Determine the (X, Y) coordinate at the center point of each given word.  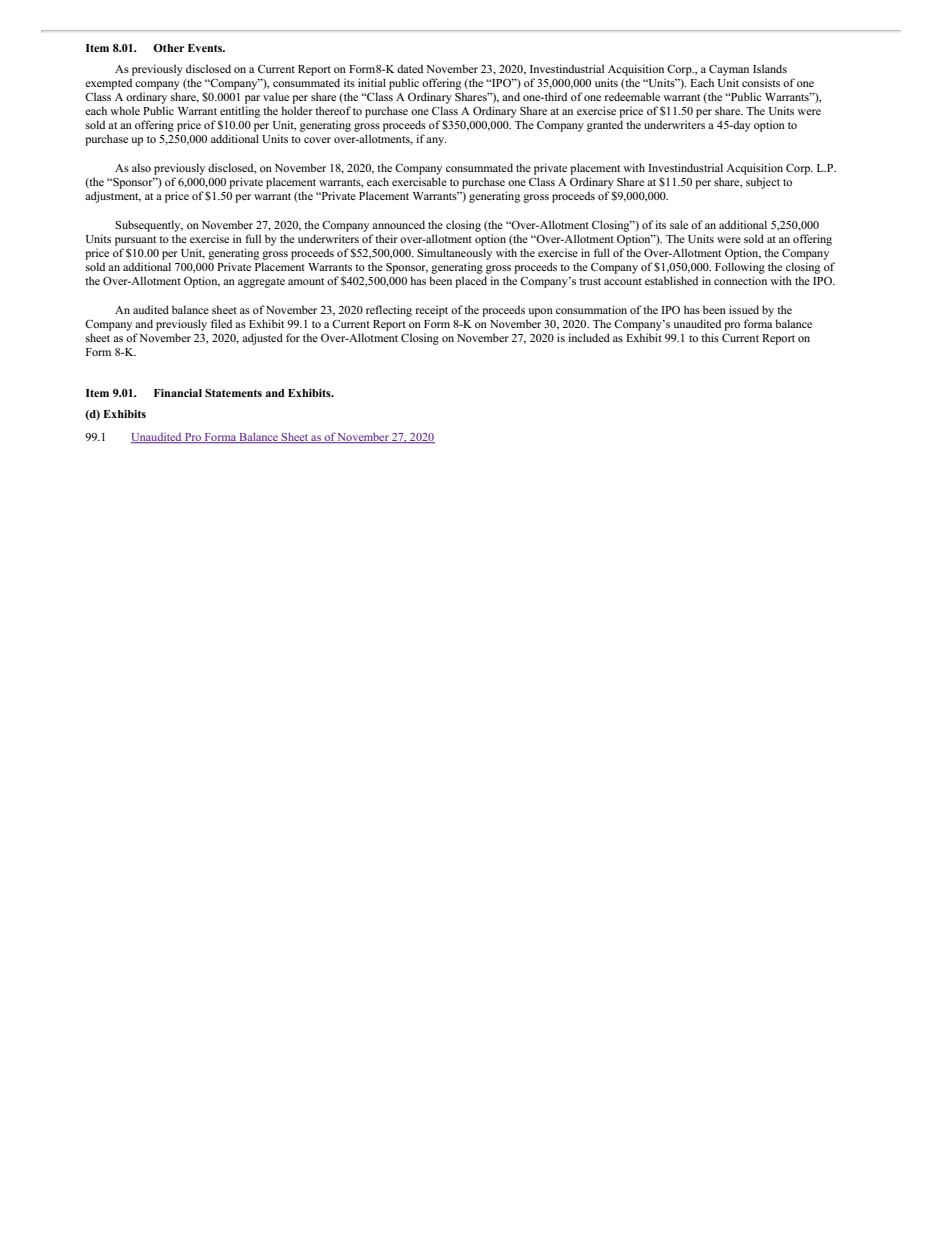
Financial (178, 393)
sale (679, 224)
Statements (233, 393)
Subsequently (149, 226)
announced (398, 224)
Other (168, 48)
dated (410, 68)
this (710, 337)
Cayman (729, 70)
